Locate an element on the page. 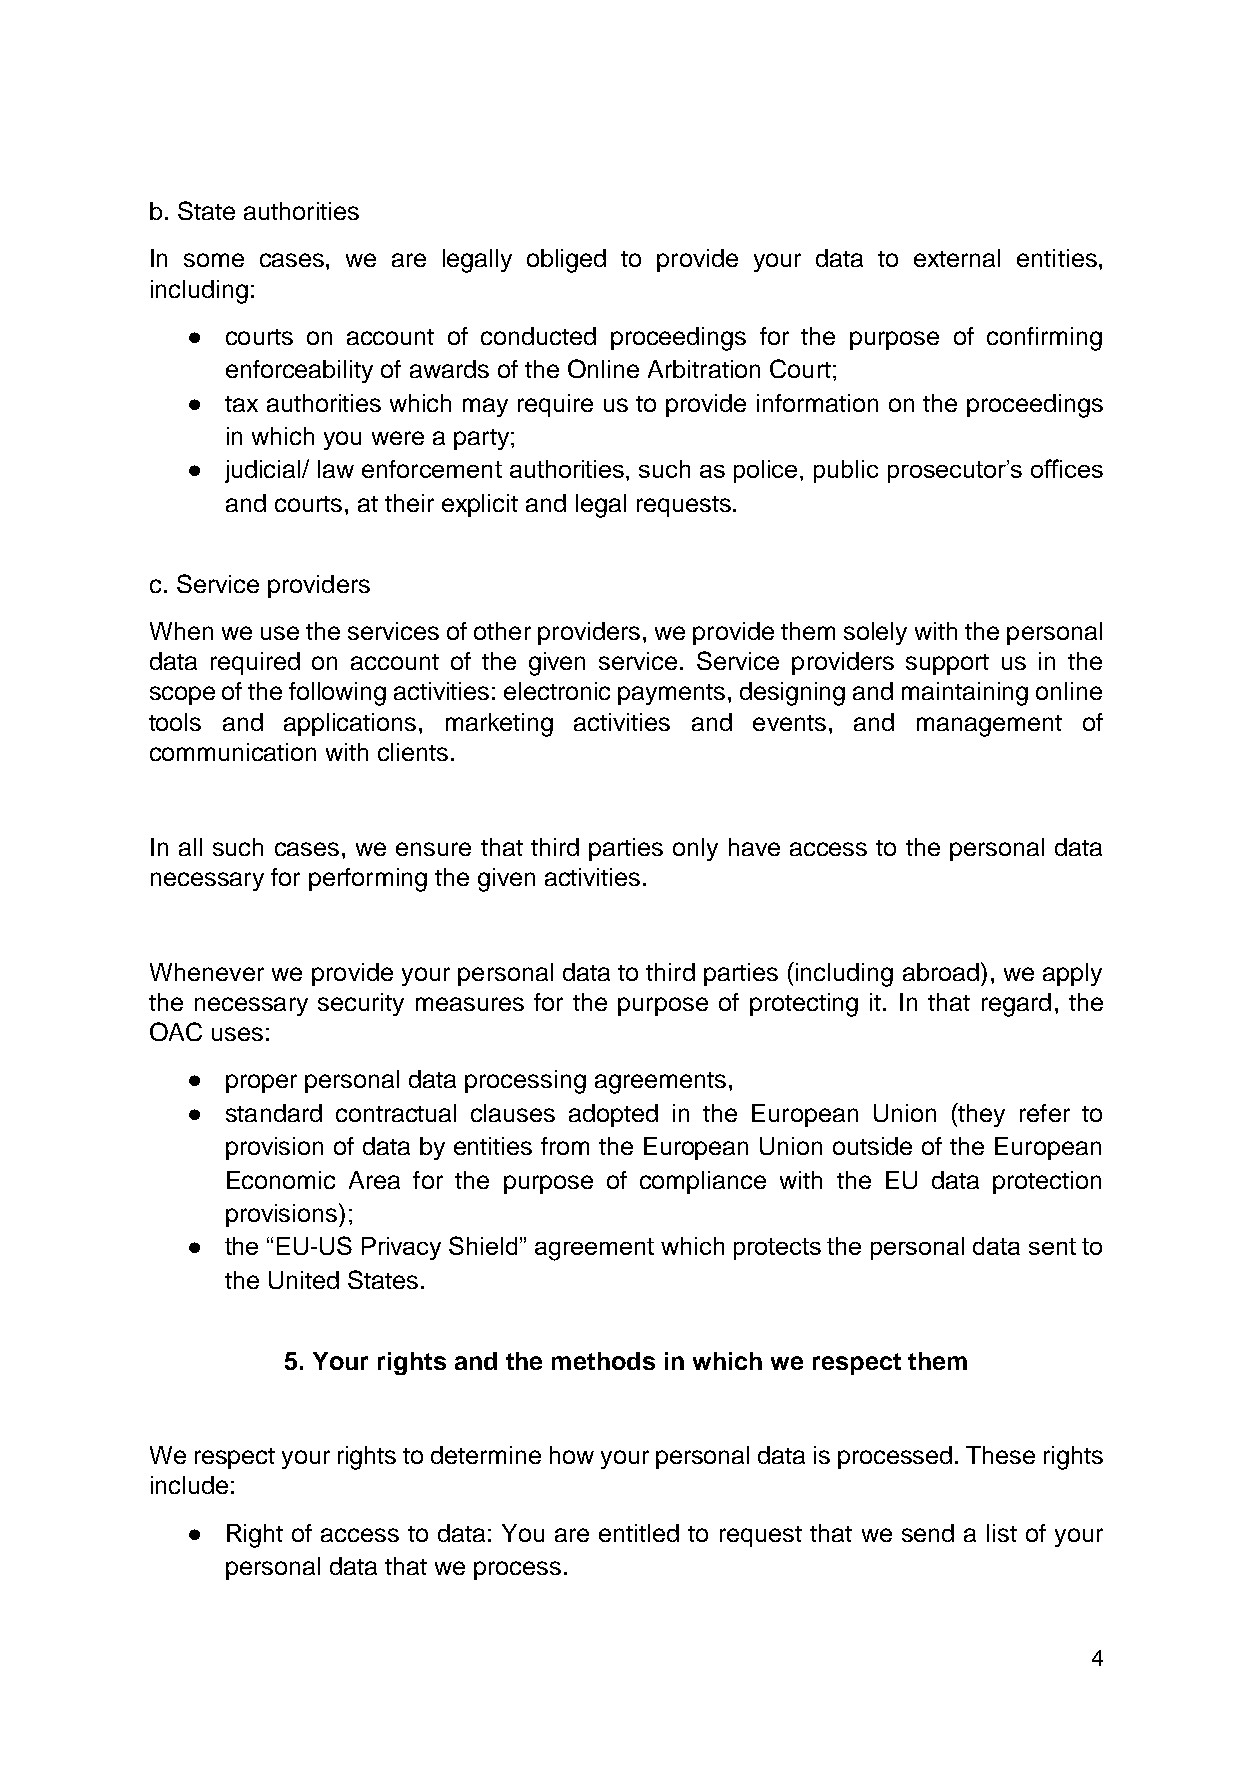 This document has height=1772, width=1253. compliance is located at coordinates (703, 1182).
